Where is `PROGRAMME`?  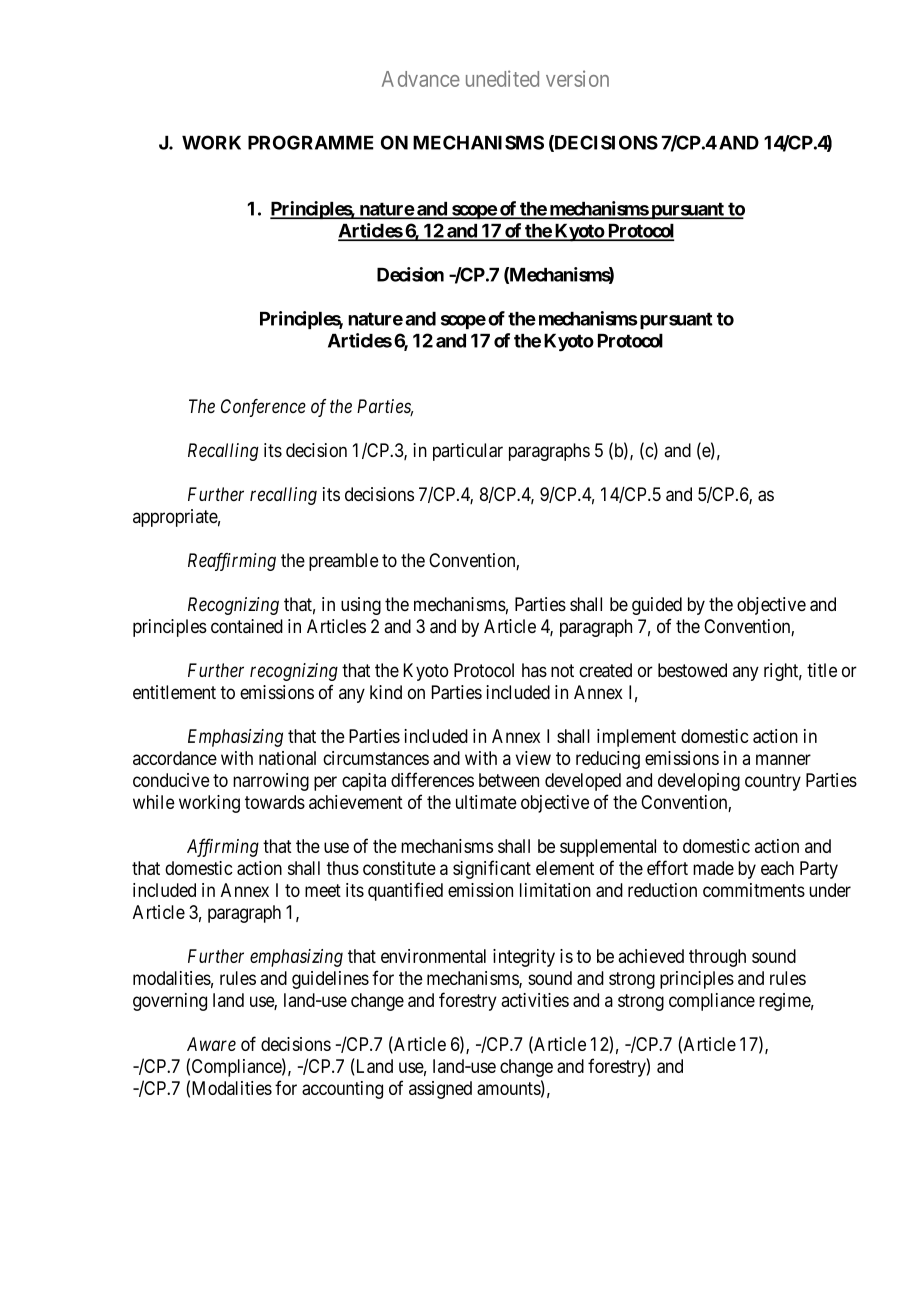 PROGRAMME is located at coordinates (311, 142).
